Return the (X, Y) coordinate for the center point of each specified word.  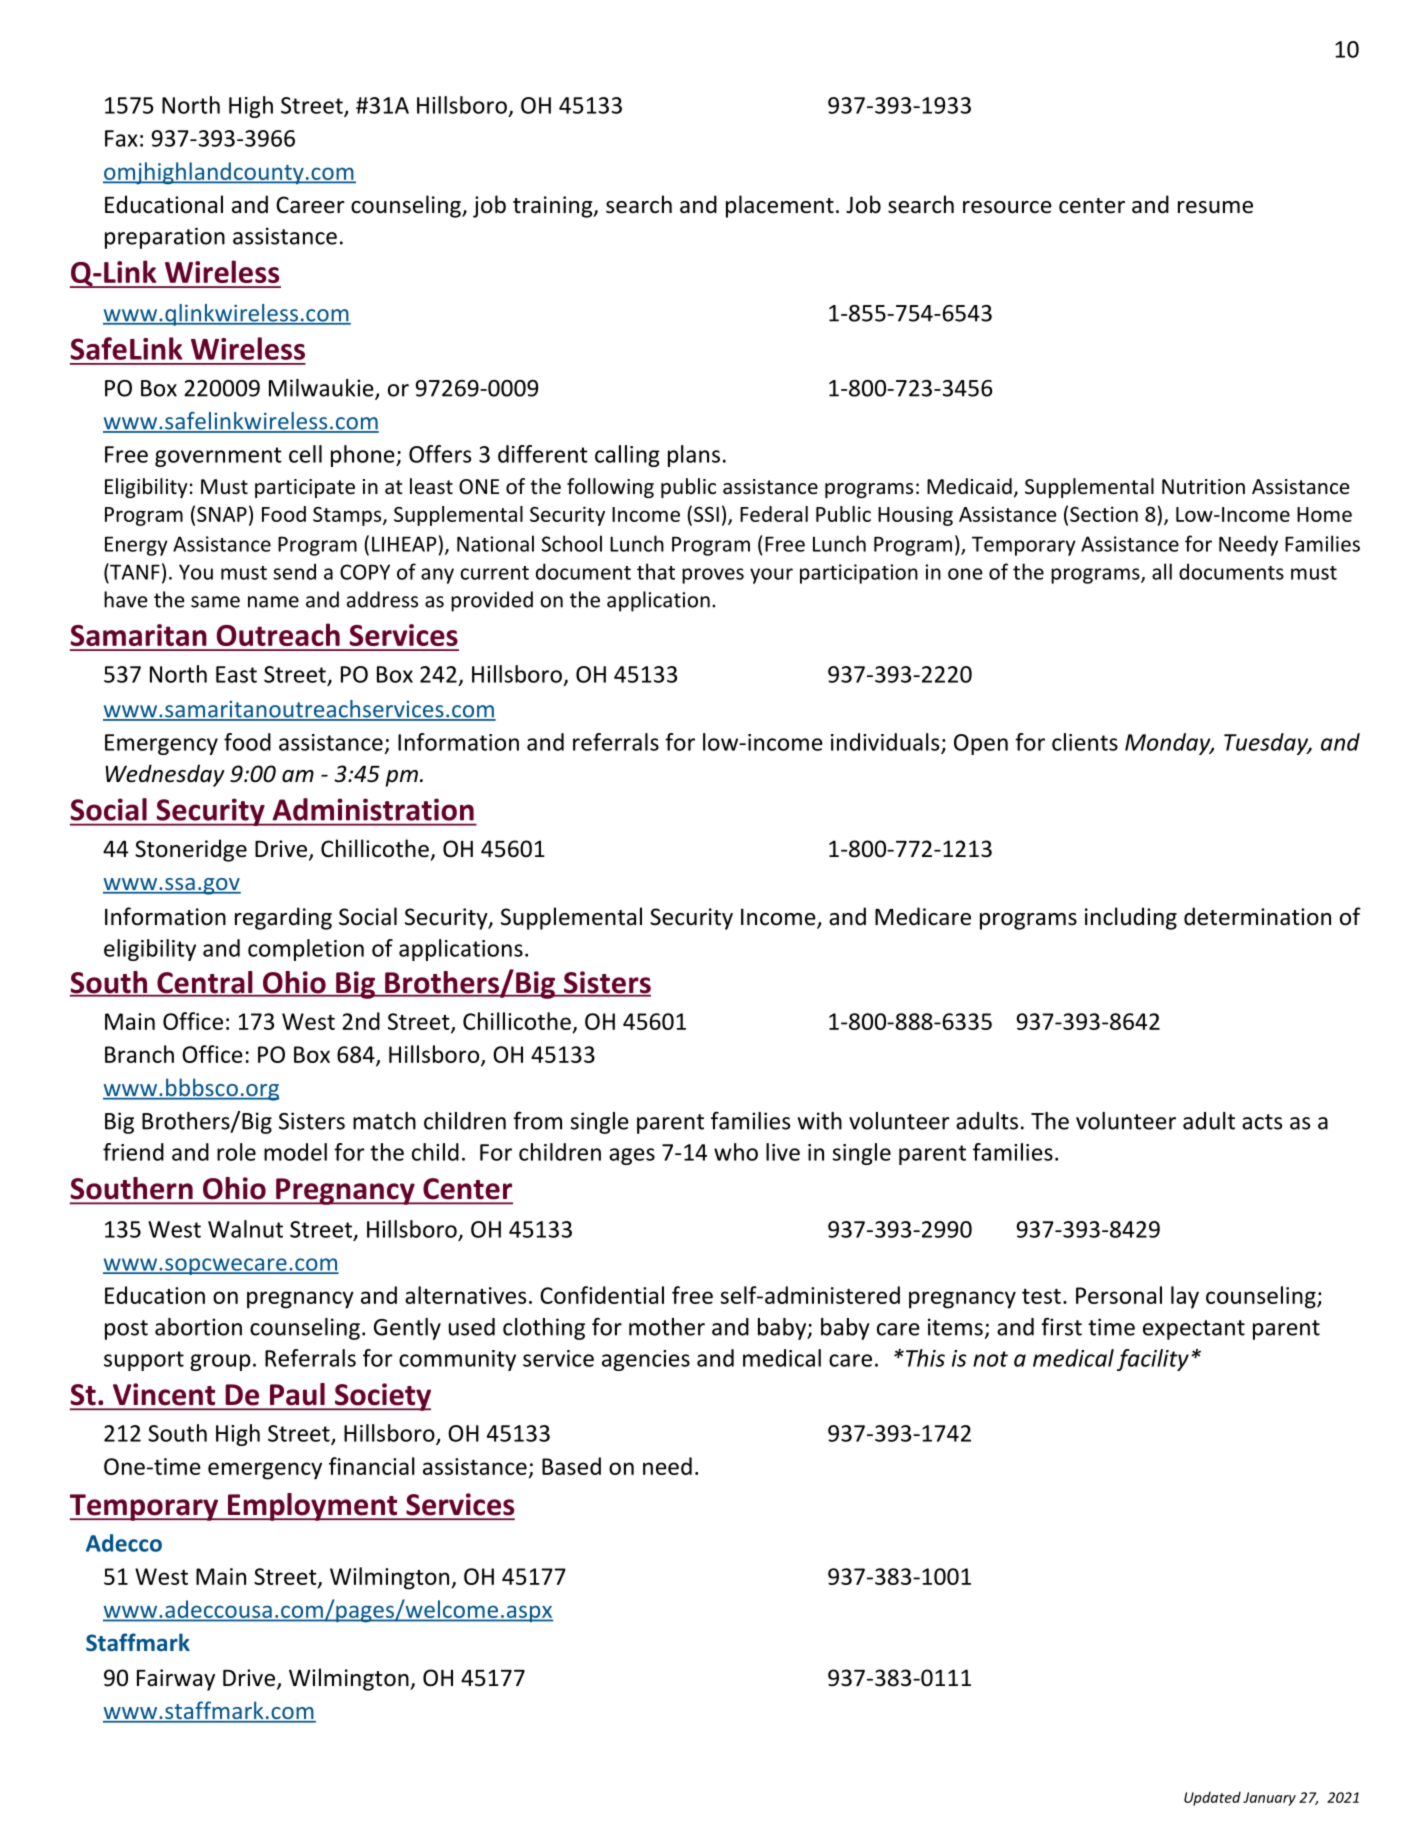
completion (306, 950)
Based (571, 1466)
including (1131, 918)
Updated (1212, 1799)
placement (780, 206)
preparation (165, 238)
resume (1215, 207)
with (820, 1121)
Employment (313, 1507)
